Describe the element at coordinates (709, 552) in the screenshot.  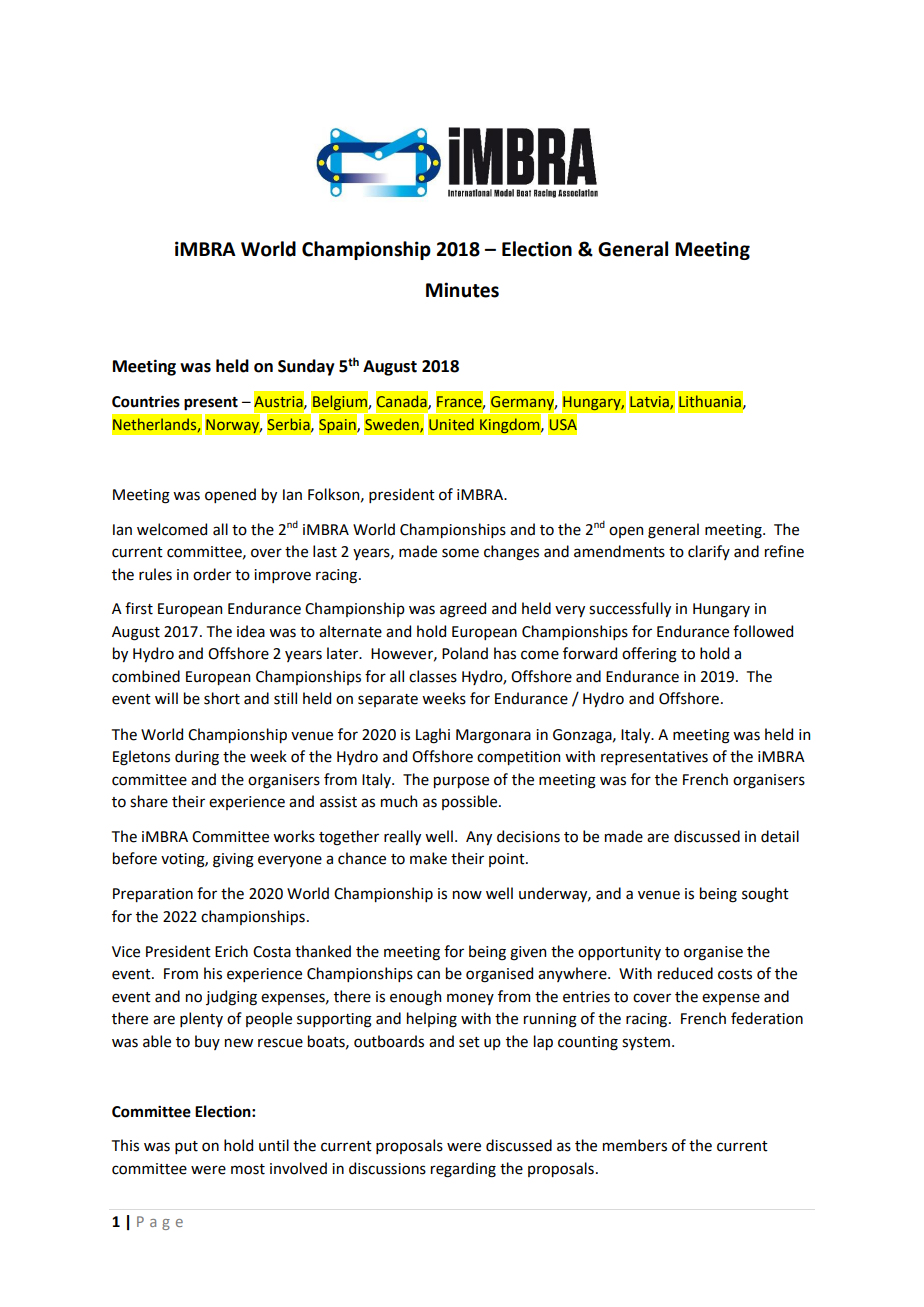
I see `clarify` at that location.
